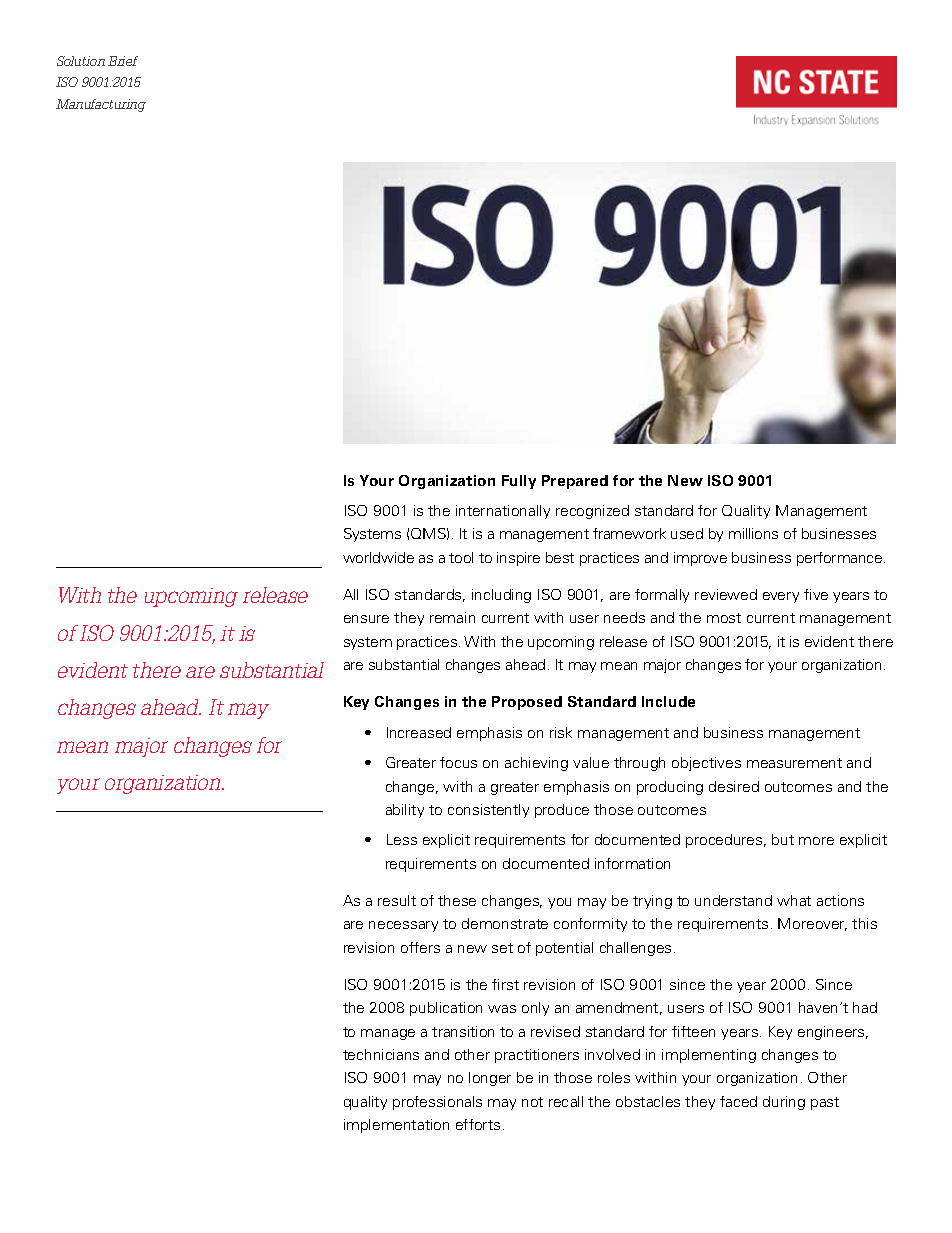  Describe the element at coordinates (519, 482) in the screenshot. I see `Fully` at that location.
